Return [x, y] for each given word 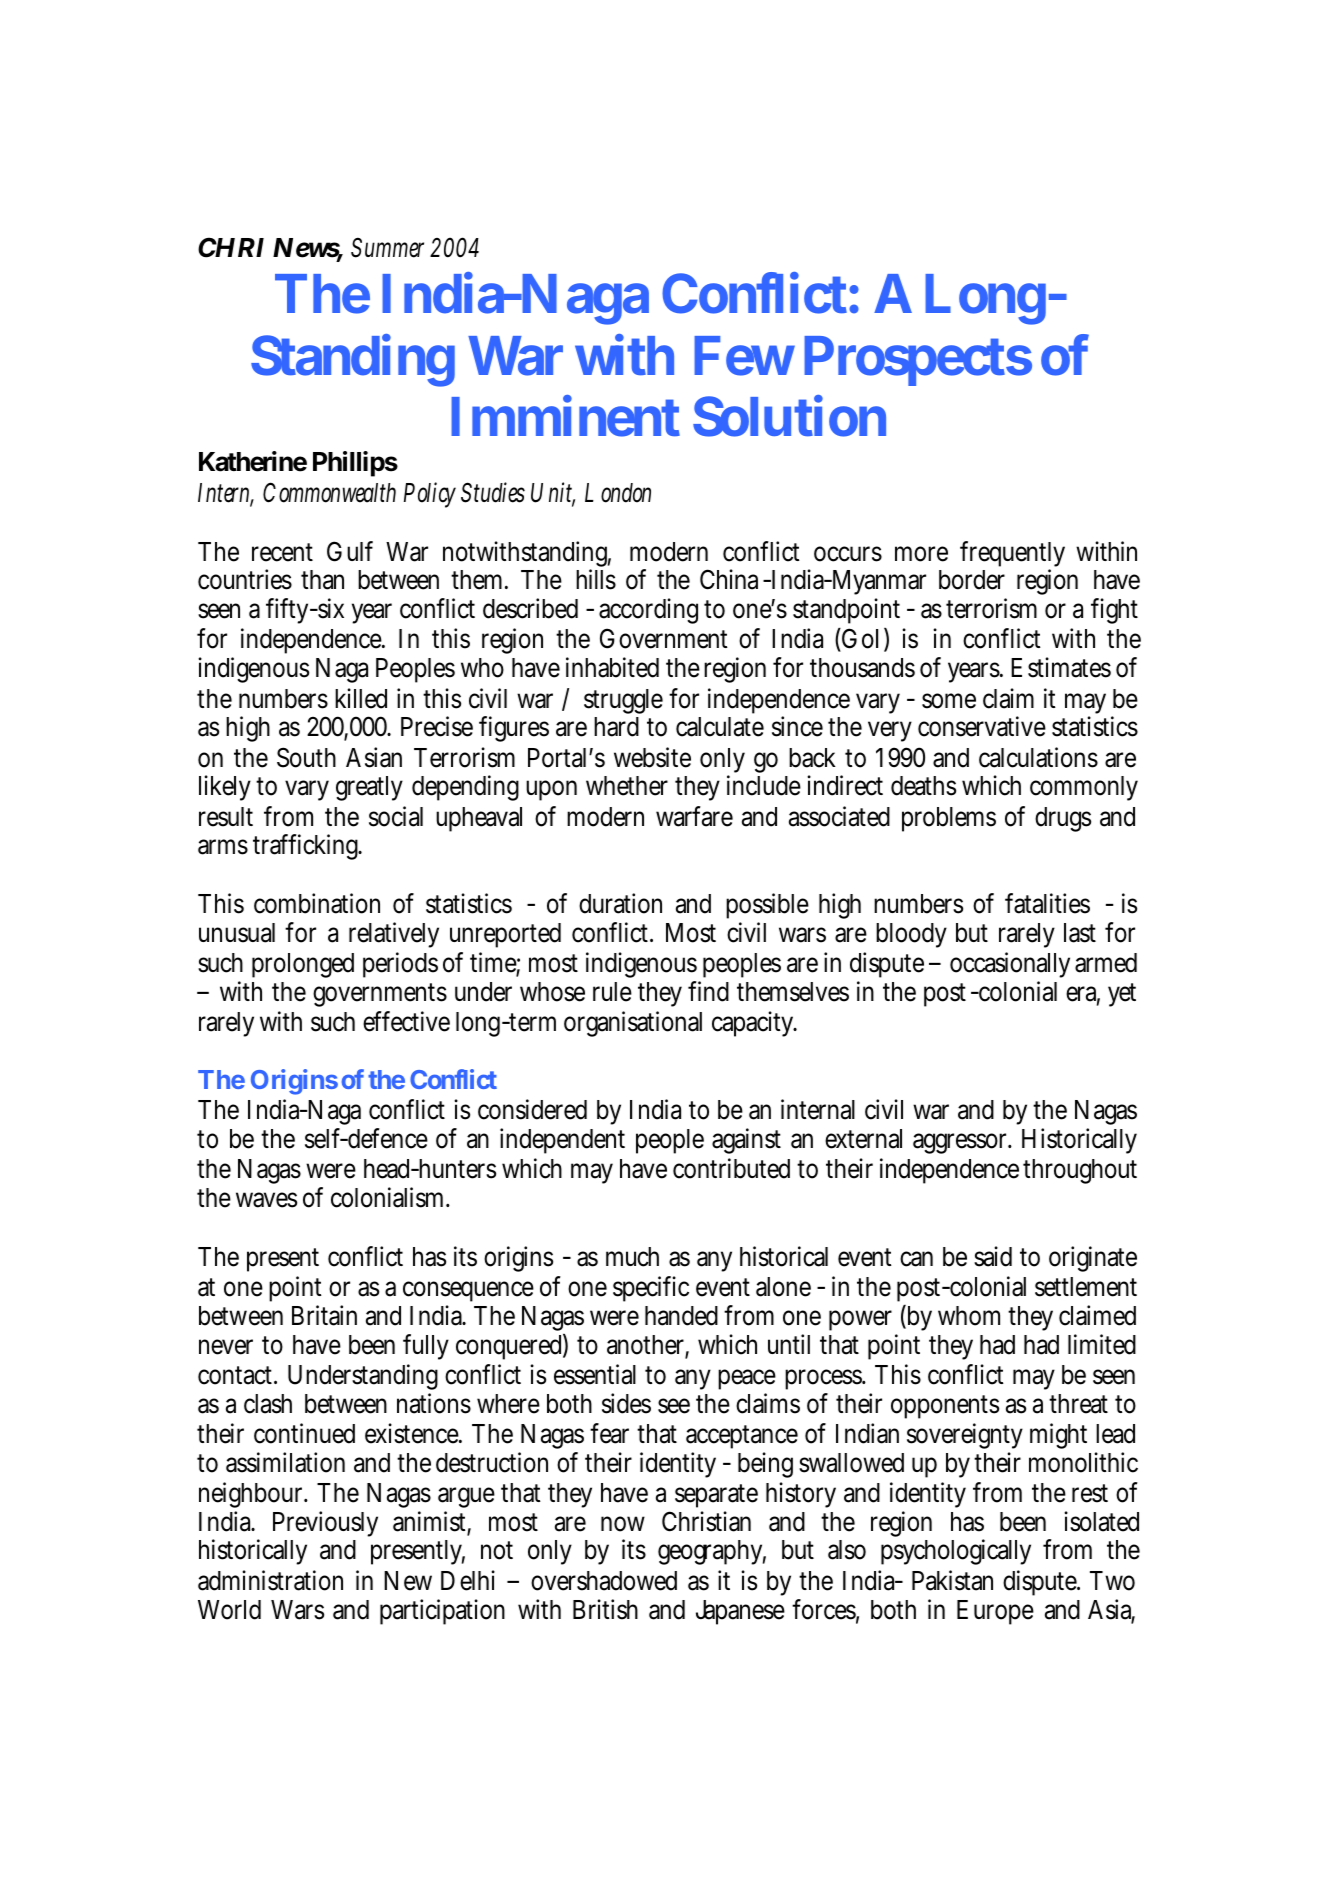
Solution [789, 416]
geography [712, 1552]
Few [744, 356]
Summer [391, 247]
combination [317, 903]
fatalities [1047, 903]
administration [270, 1580]
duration [620, 903]
